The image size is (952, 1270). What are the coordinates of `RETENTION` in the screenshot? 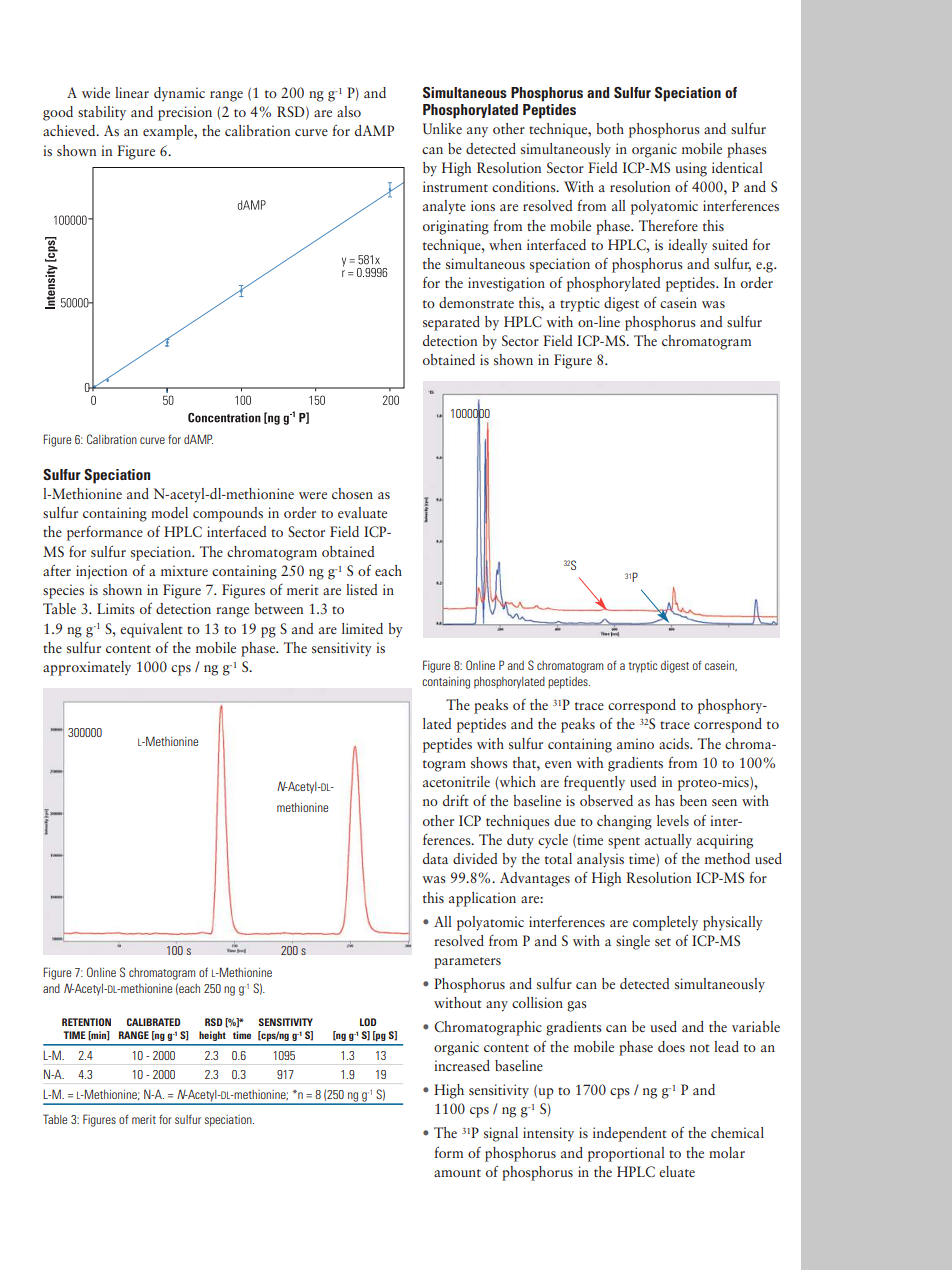 It's located at (86, 1022).
